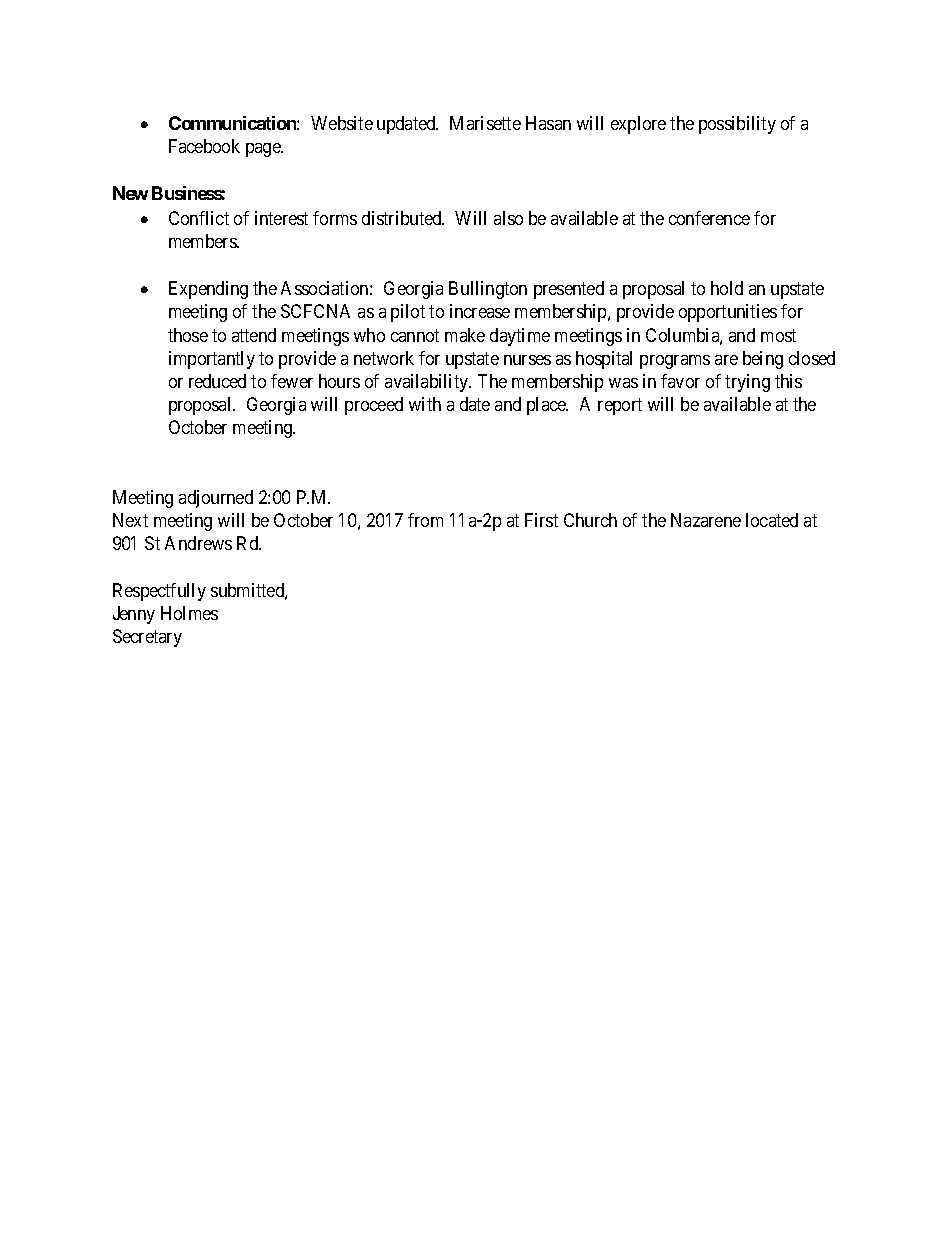 Image resolution: width=952 pixels, height=1233 pixels. I want to click on Hasan, so click(548, 123).
